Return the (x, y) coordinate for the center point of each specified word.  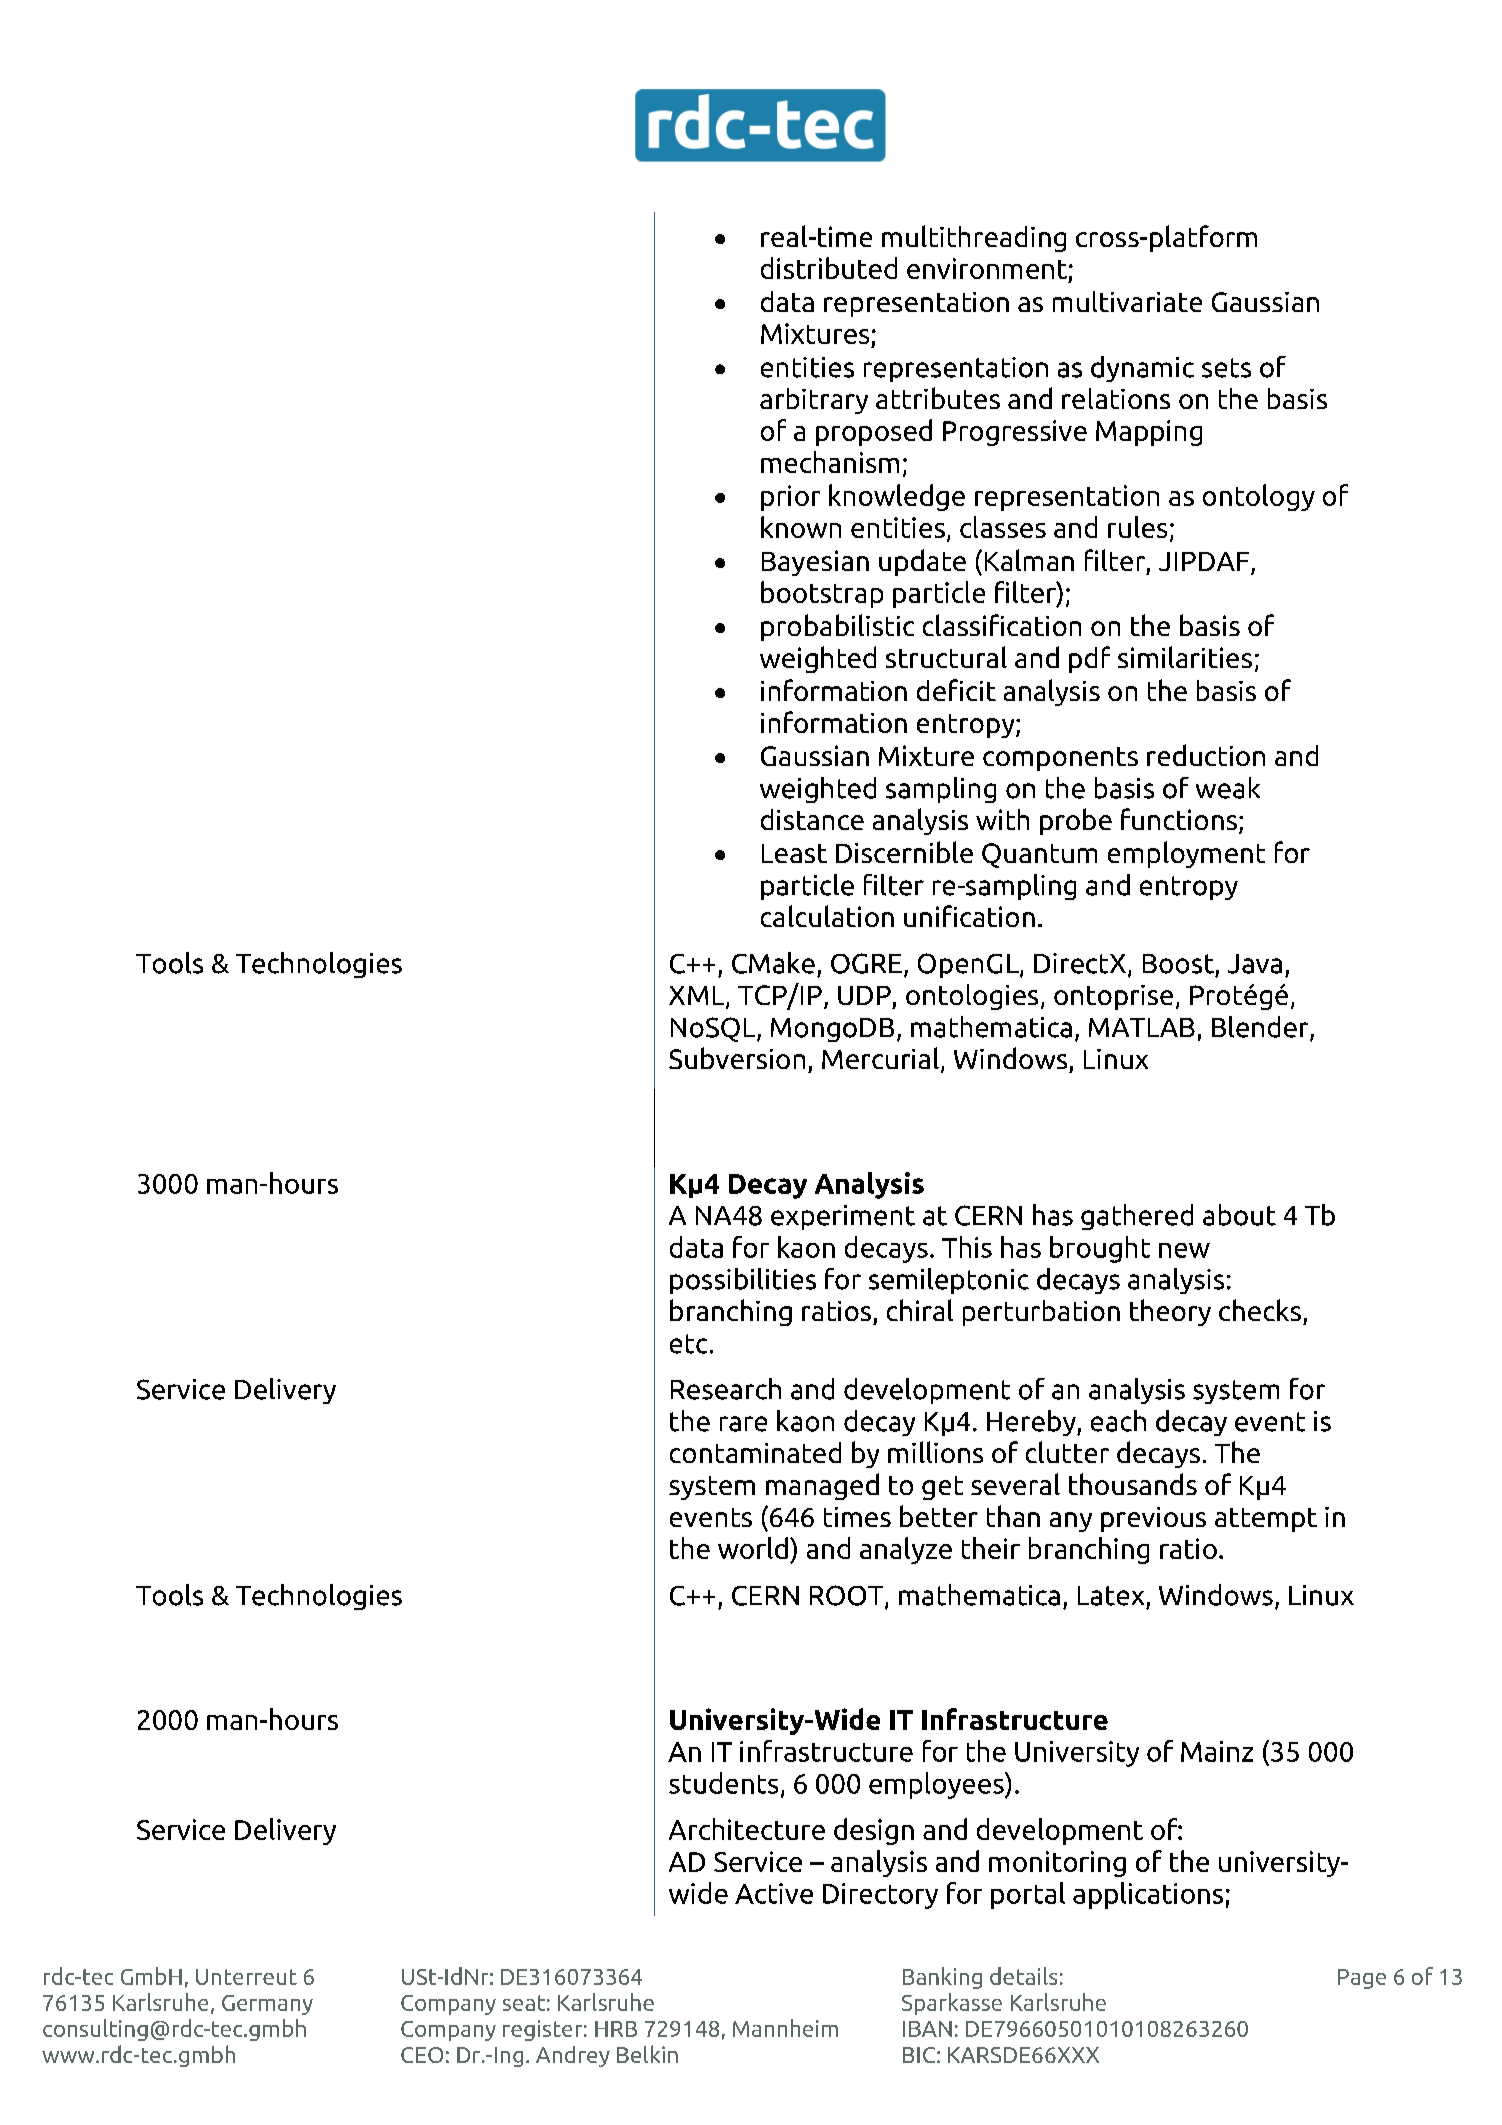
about (1239, 1215)
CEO (422, 2055)
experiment (843, 1217)
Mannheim (785, 2028)
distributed (829, 268)
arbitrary (814, 401)
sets (1226, 368)
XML (698, 997)
